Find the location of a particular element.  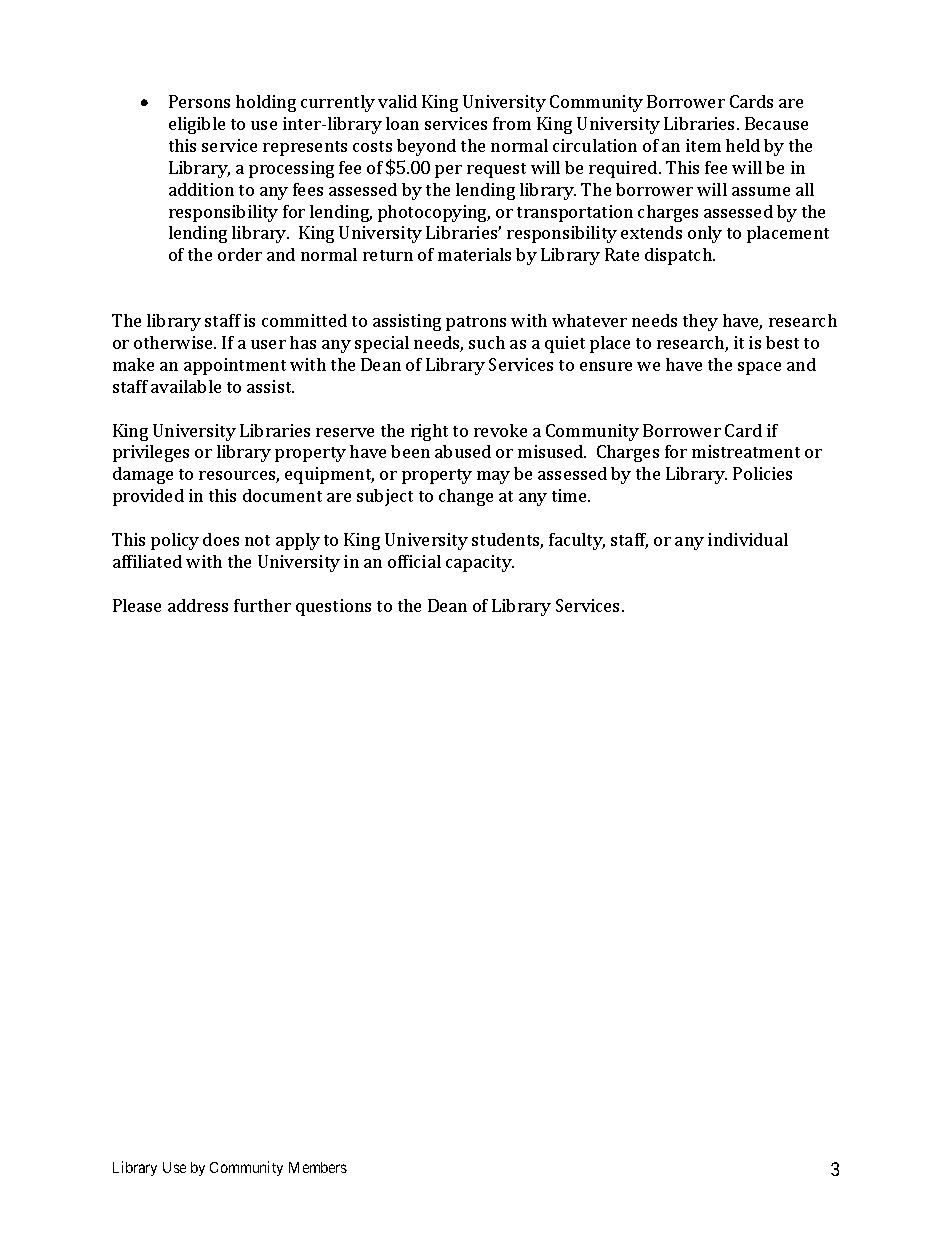

abused is located at coordinates (463, 451).
